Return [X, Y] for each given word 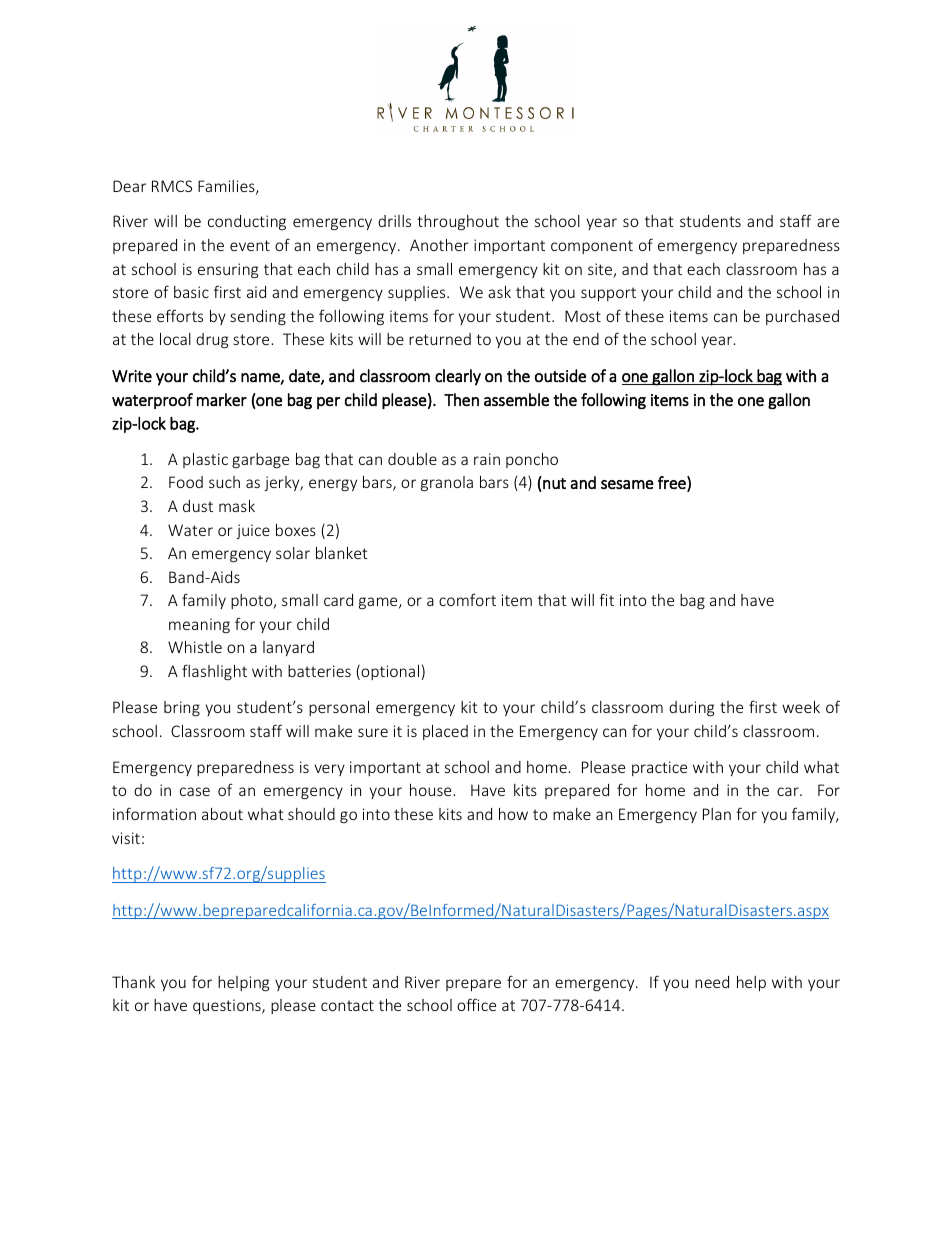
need [712, 982]
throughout [458, 222]
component [592, 247]
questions [228, 1006]
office [476, 1004]
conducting [247, 222]
